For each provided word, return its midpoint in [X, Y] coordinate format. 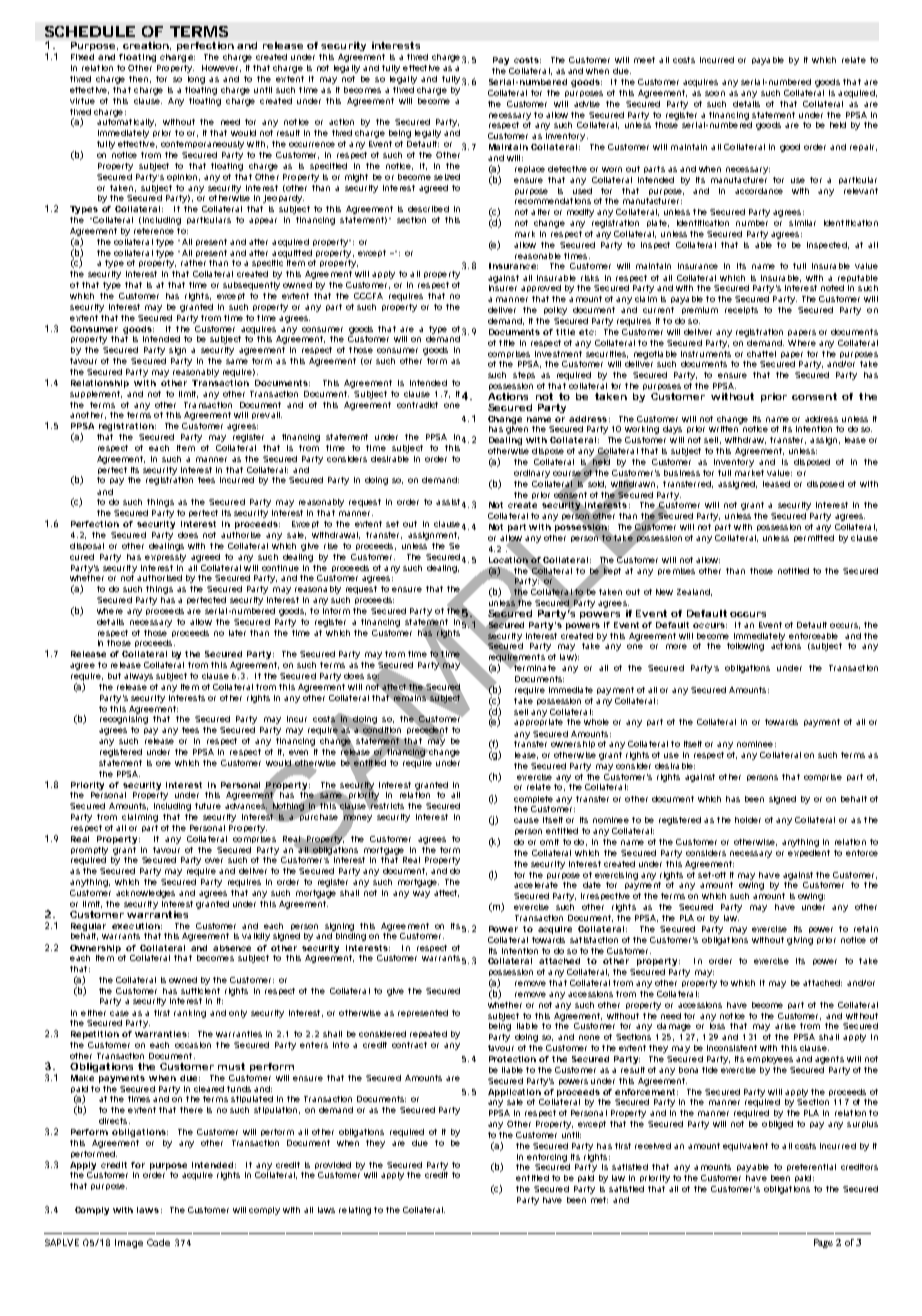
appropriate [538, 722]
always [138, 677]
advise [587, 104]
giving [800, 941]
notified [793, 571]
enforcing [547, 1158]
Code [158, 1242]
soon [715, 93]
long [196, 80]
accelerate [536, 885]
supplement [96, 394]
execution [136, 926]
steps [524, 375]
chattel [761, 354]
